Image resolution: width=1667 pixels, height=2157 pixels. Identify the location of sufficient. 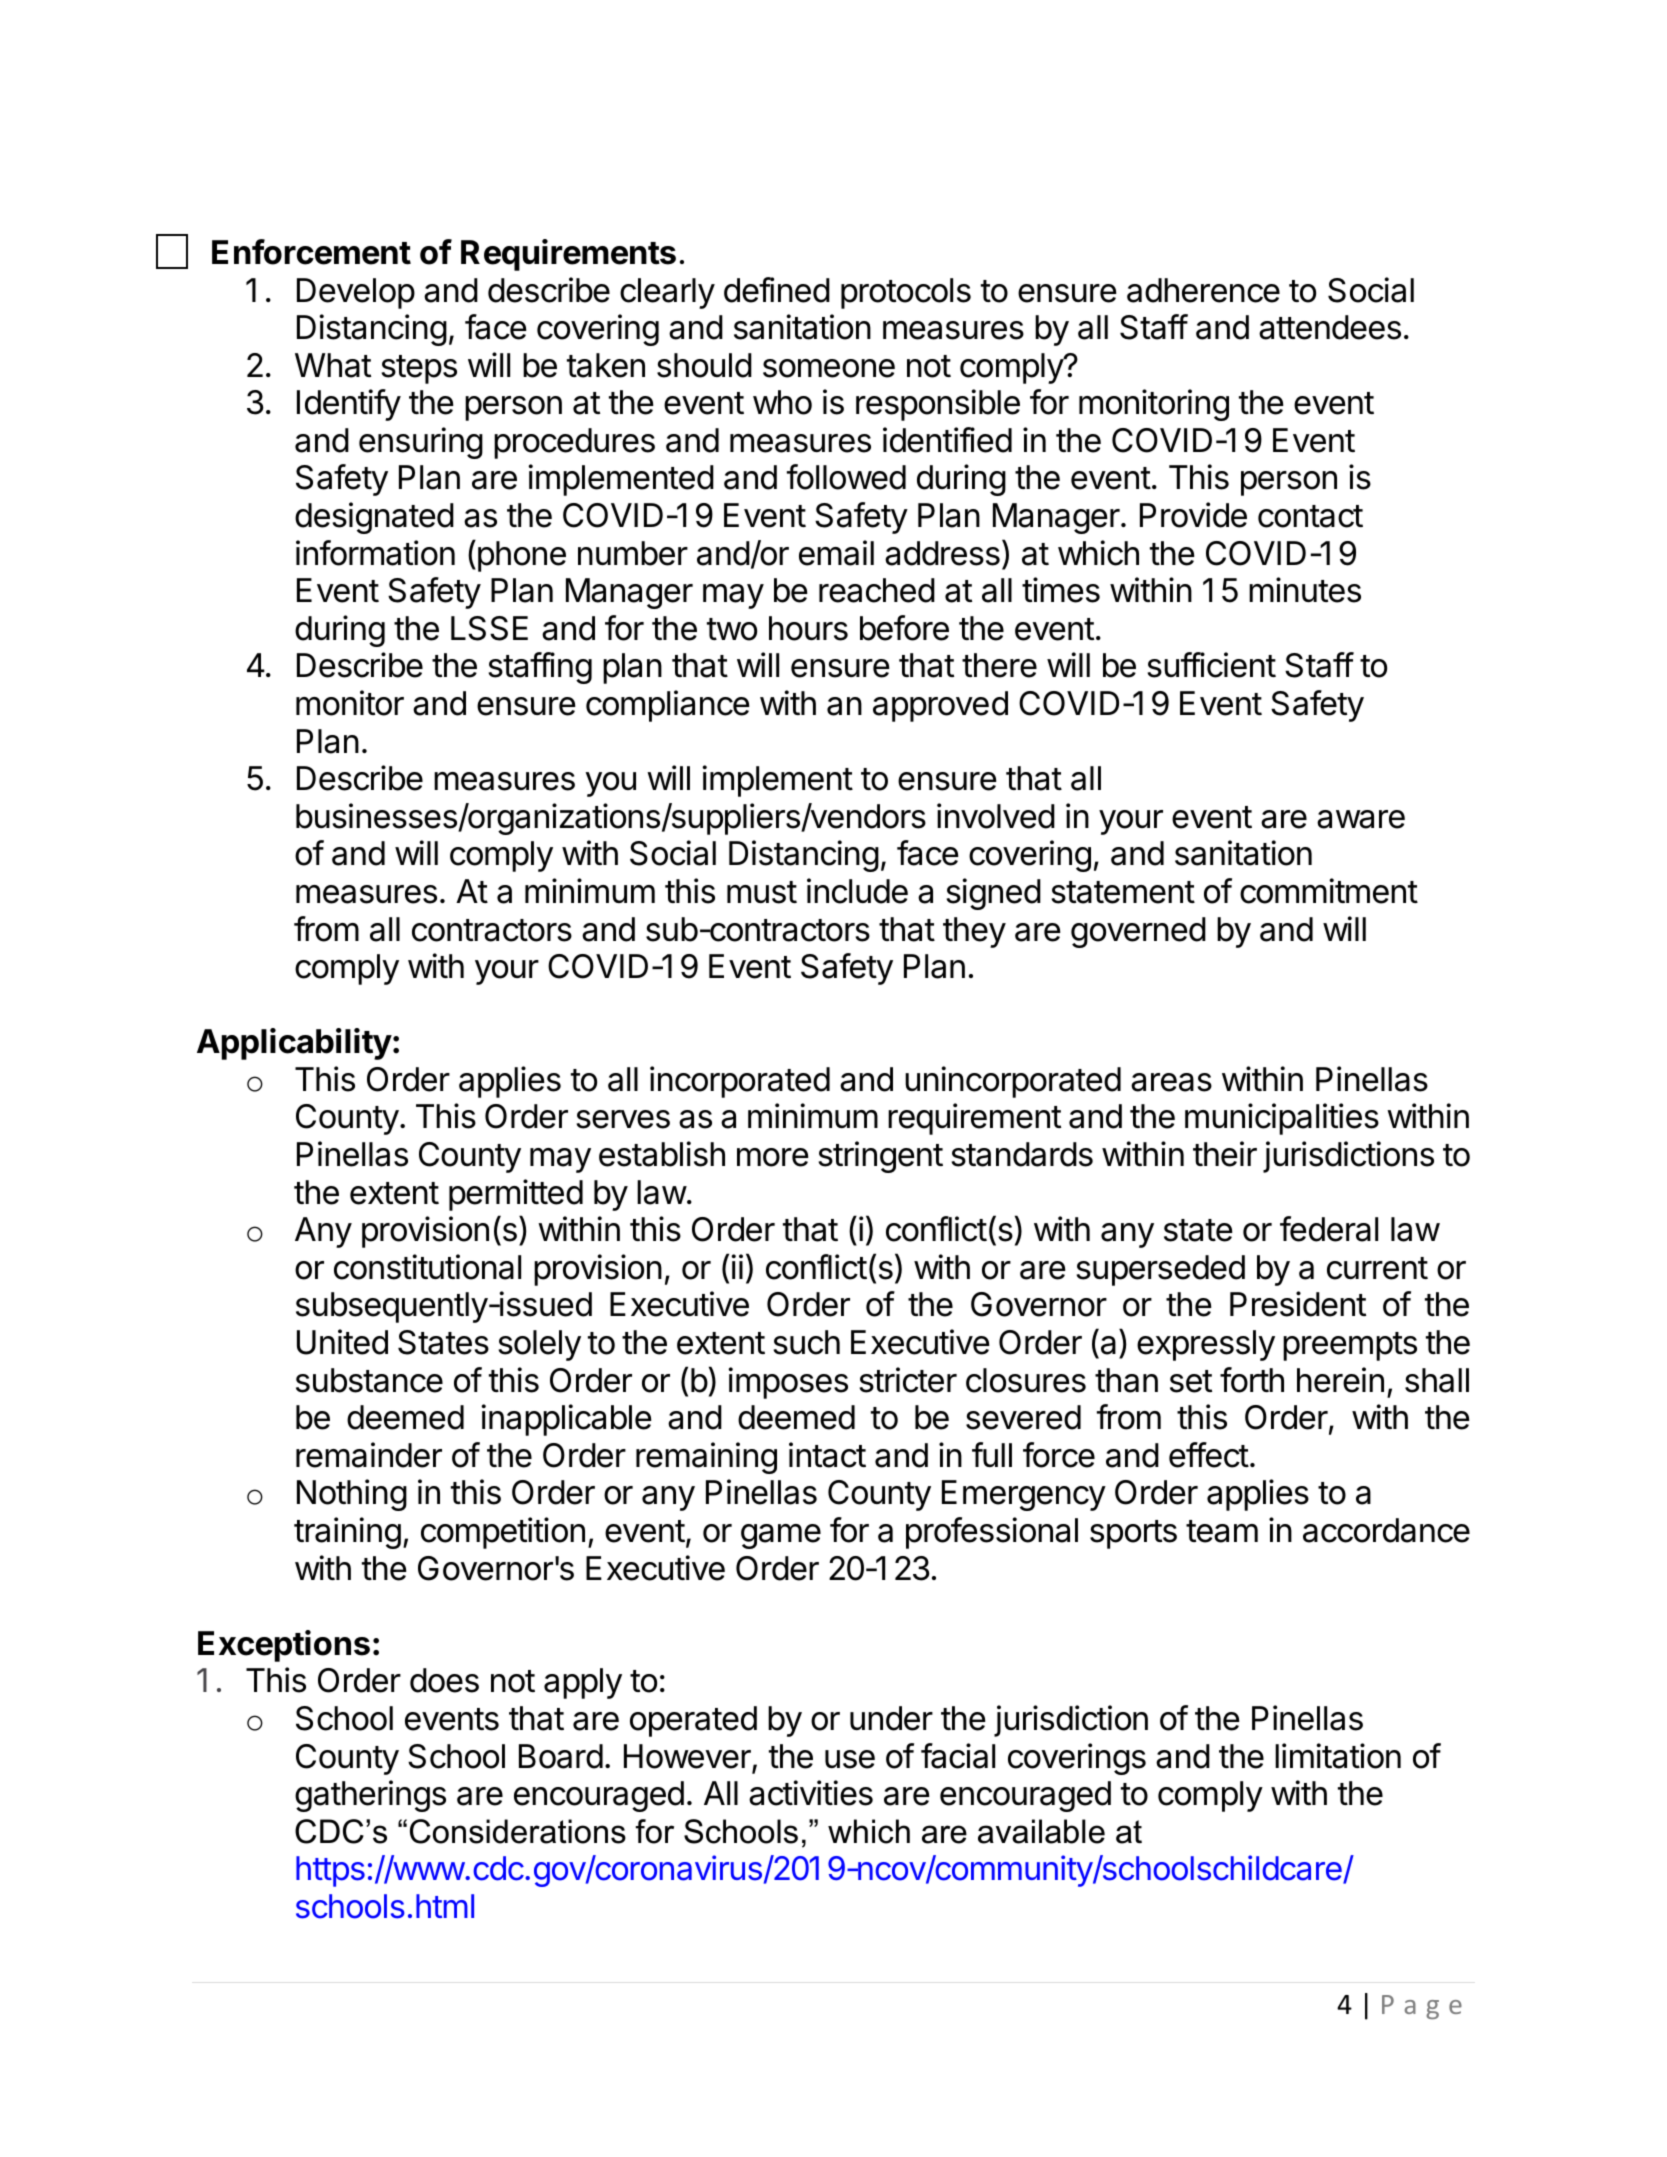
(1211, 665).
